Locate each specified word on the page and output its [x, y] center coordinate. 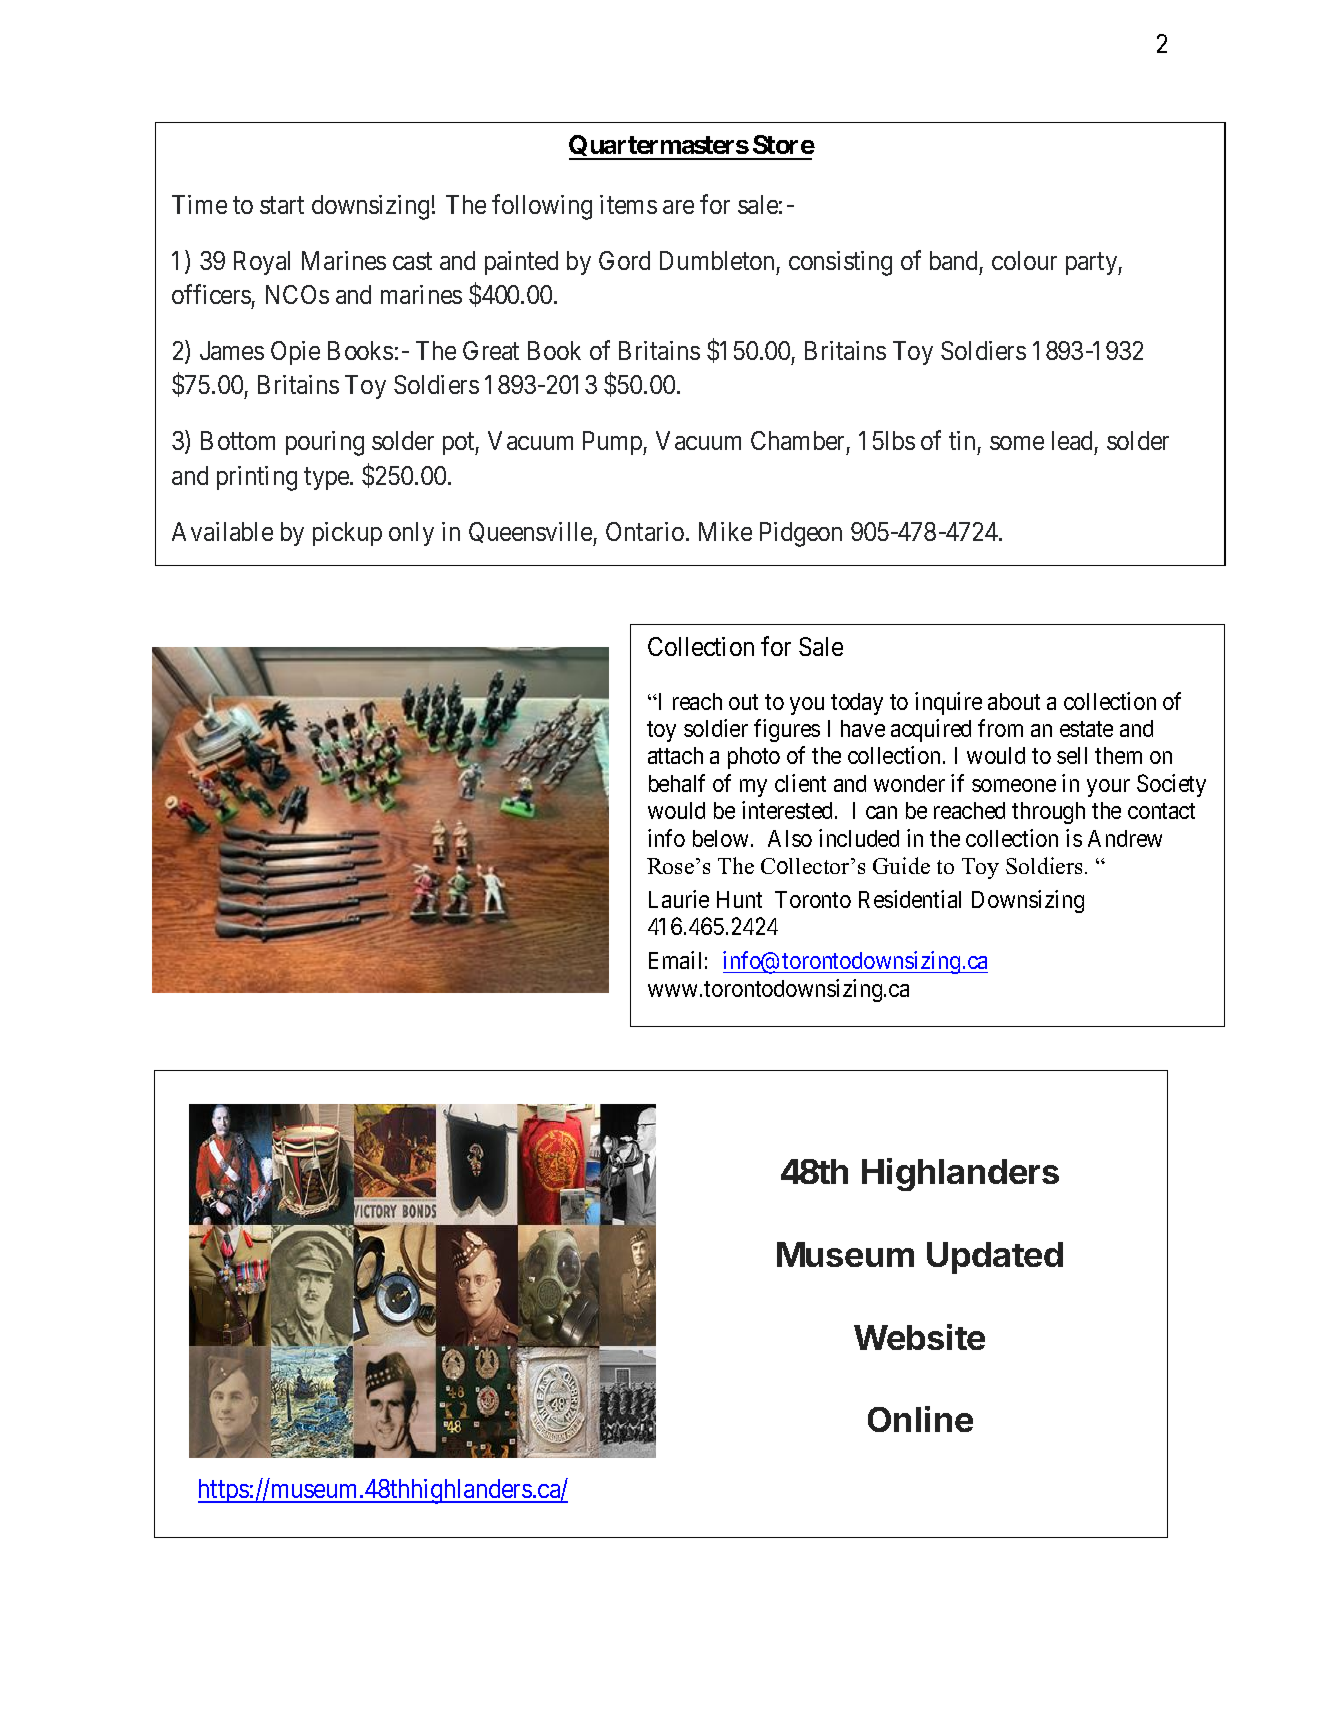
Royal [262, 263]
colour [1024, 260]
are [678, 207]
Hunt [739, 899]
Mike [725, 531]
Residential [910, 899]
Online [920, 1419]
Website [919, 1337]
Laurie [679, 899]
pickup [347, 534]
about [1014, 701]
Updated [995, 1258]
